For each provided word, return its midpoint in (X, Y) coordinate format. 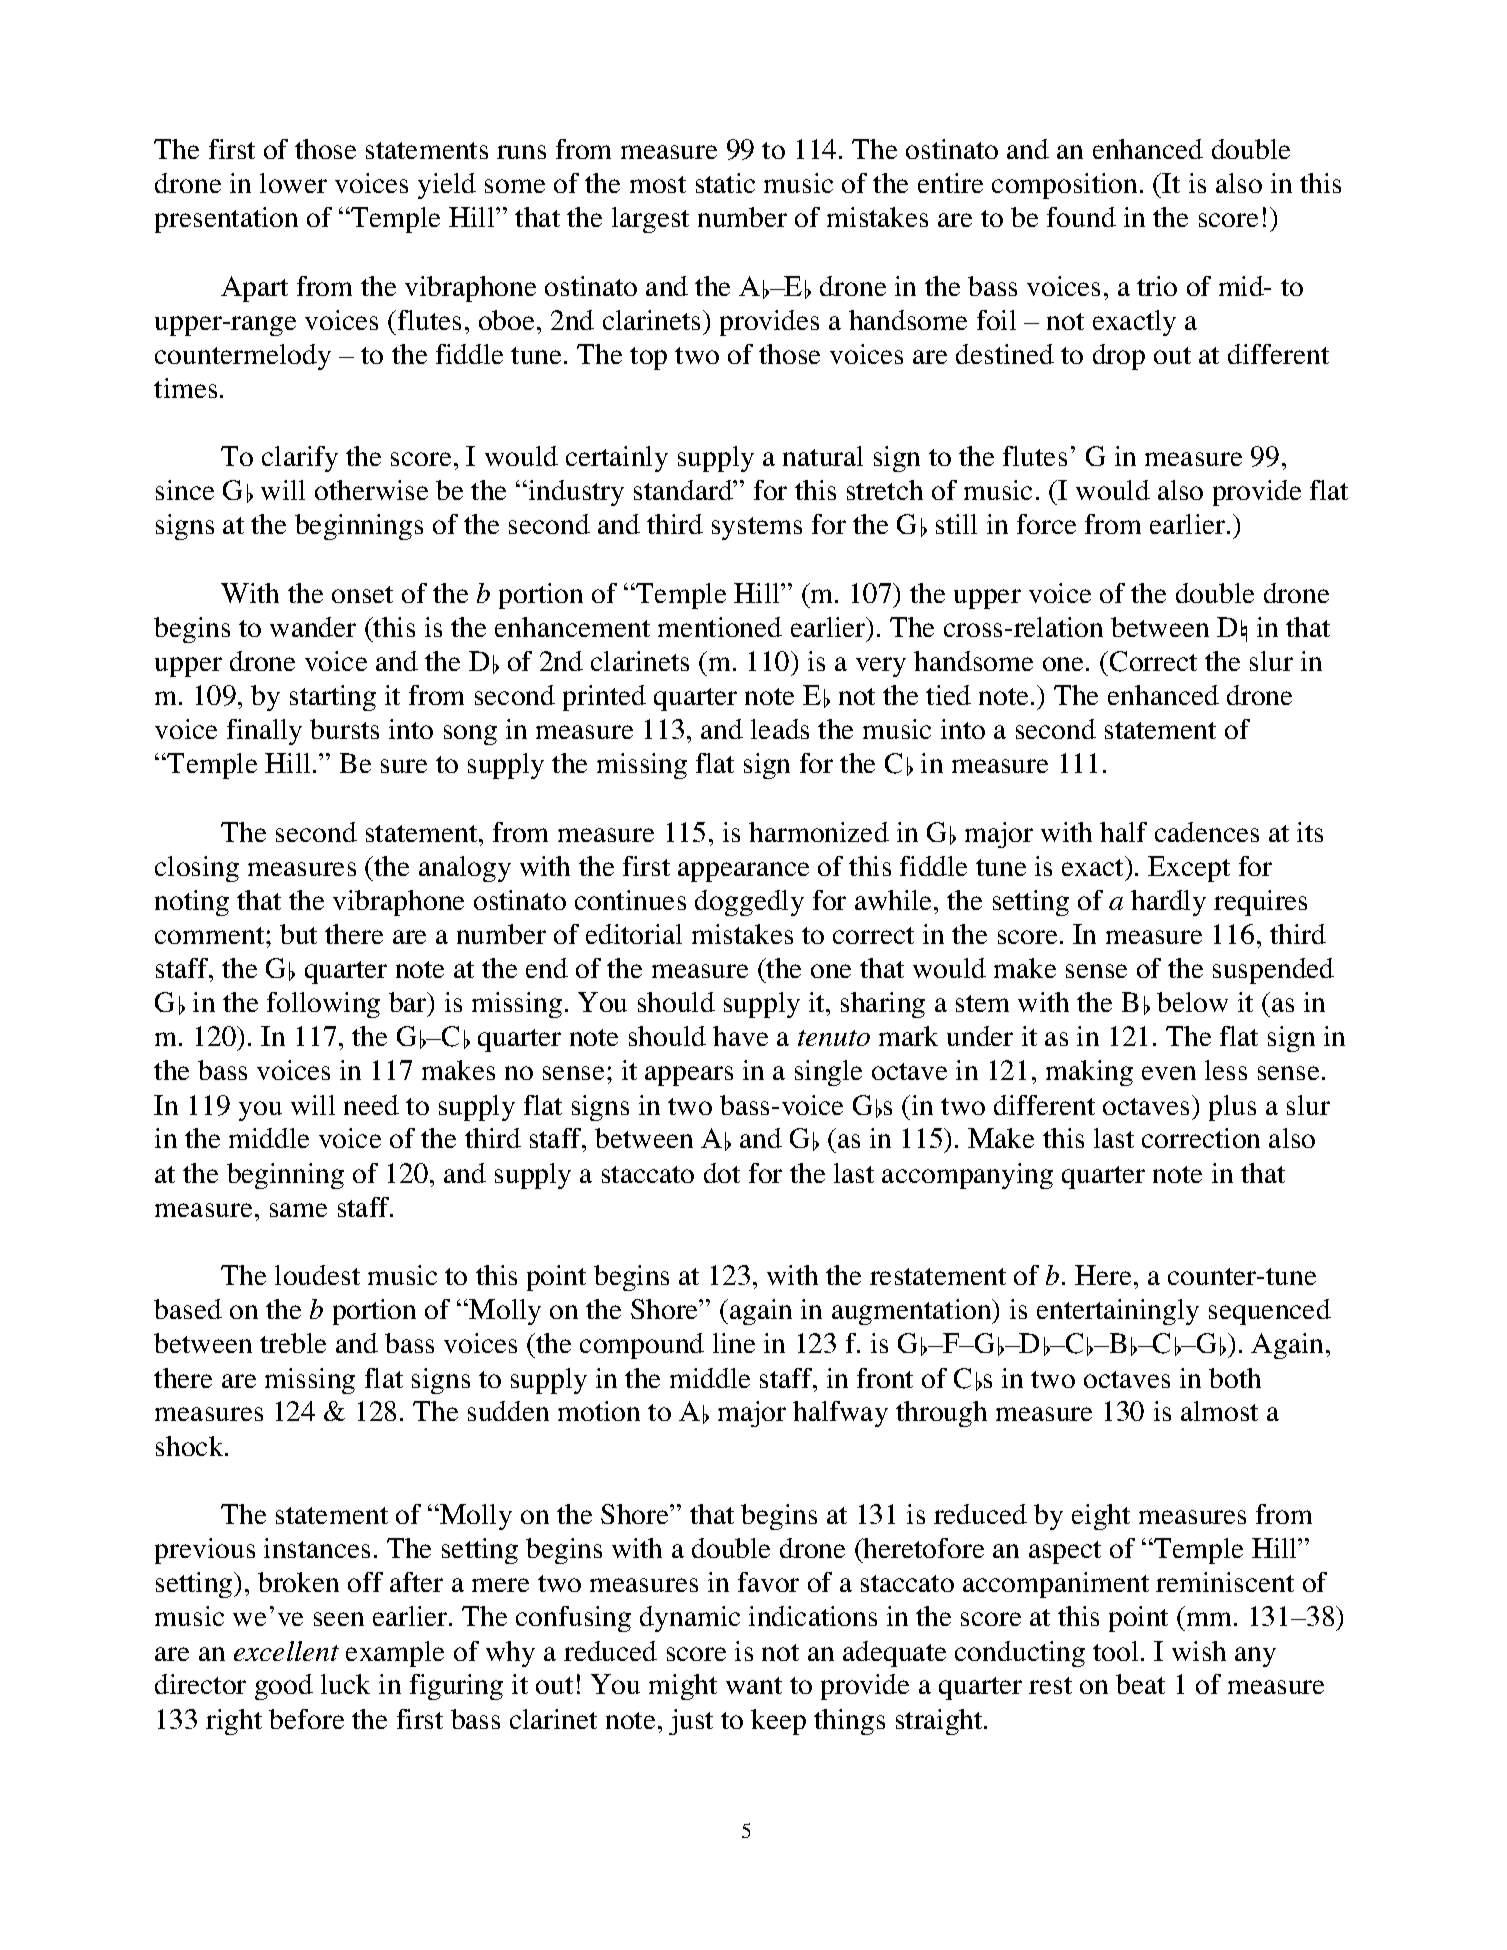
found (1081, 217)
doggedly (749, 903)
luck (345, 1684)
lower (293, 183)
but (298, 934)
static (725, 183)
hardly (1168, 903)
